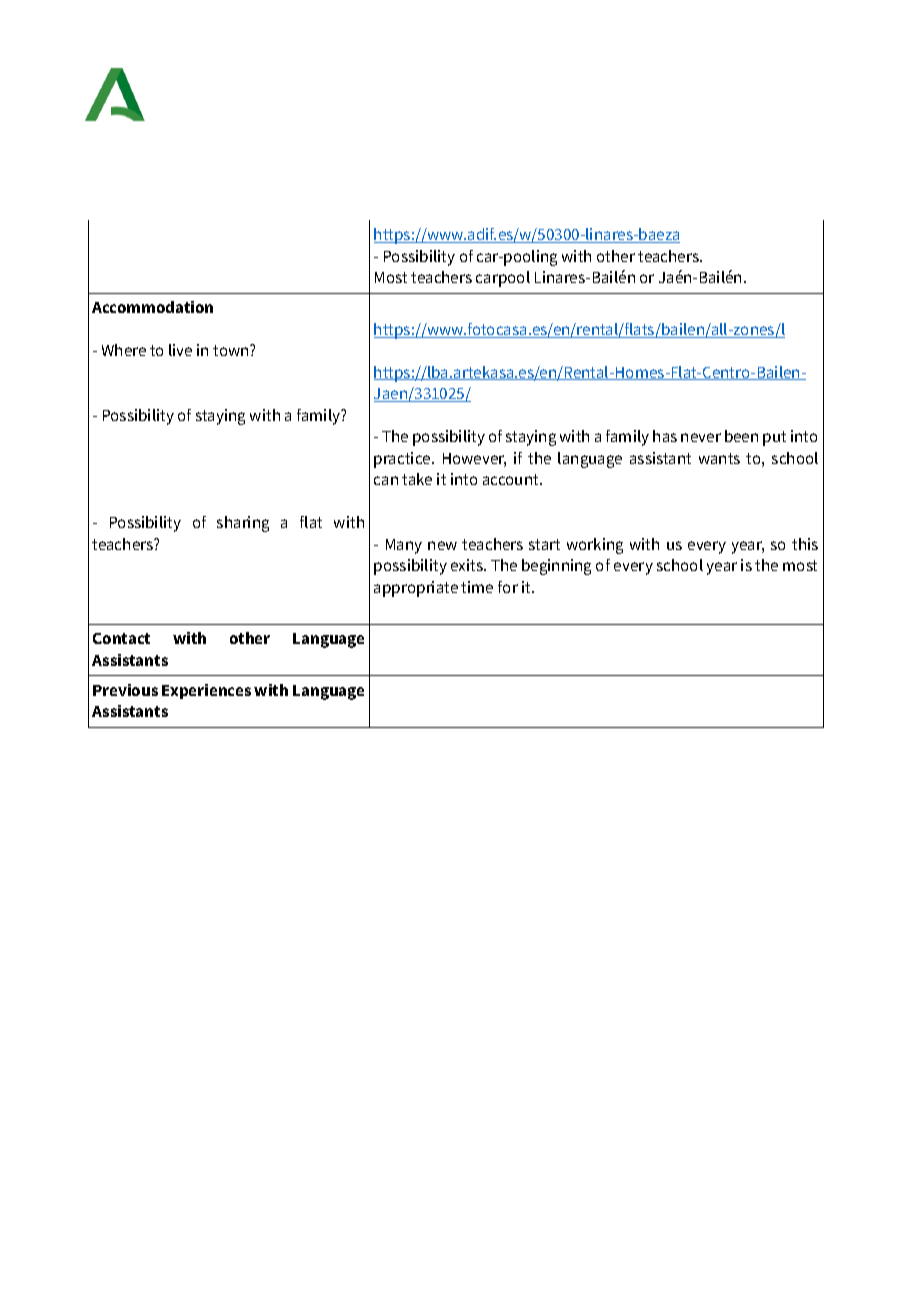  What do you see at coordinates (442, 545) in the document?
I see `new` at bounding box center [442, 545].
